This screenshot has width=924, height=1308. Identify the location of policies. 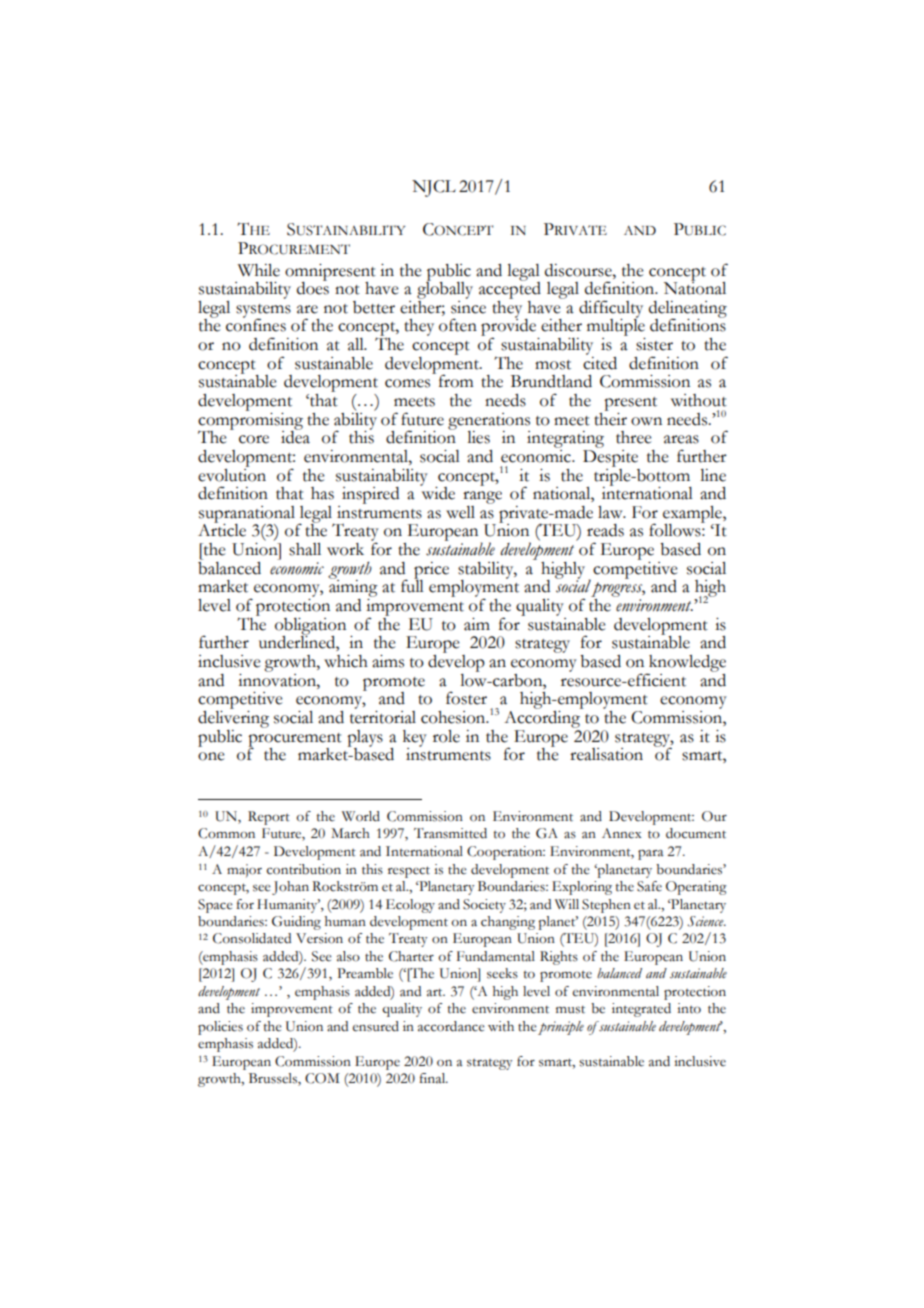
(220, 1028).
